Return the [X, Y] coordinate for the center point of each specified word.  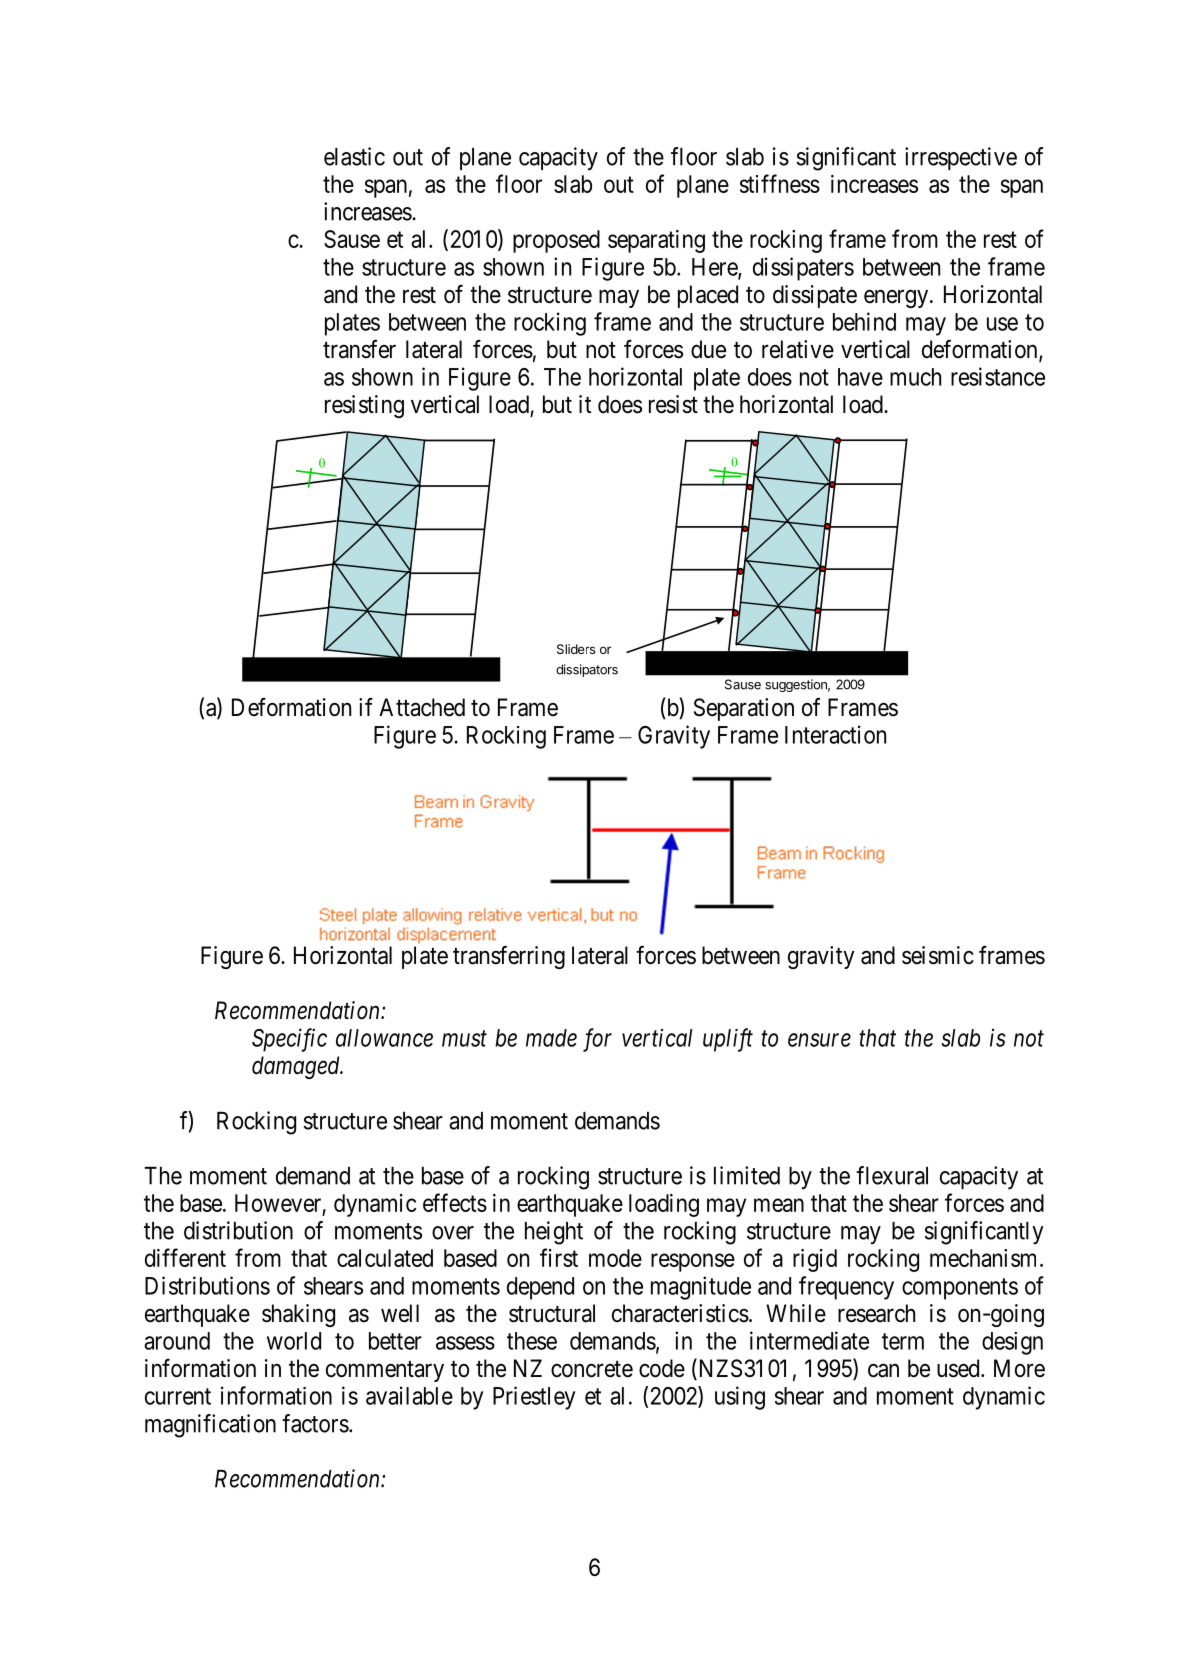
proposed [556, 241]
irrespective [961, 158]
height [554, 1233]
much [915, 377]
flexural [892, 1175]
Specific [289, 1040]
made [551, 1038]
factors [315, 1423]
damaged [297, 1067]
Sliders [576, 649]
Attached [422, 707]
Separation [744, 709]
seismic [938, 955]
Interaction [835, 734]
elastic [354, 156]
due [708, 349]
